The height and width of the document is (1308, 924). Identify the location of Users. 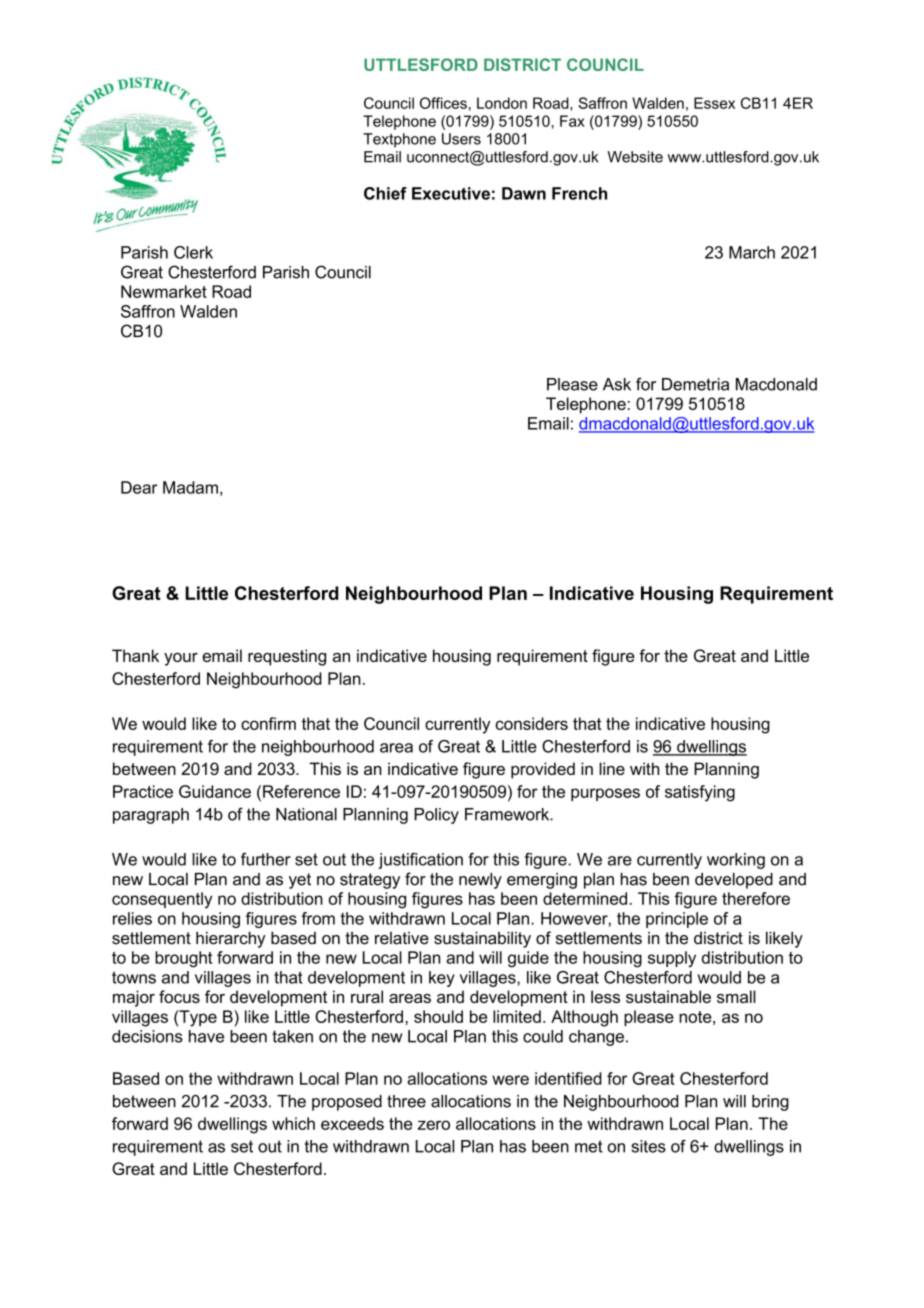
(461, 139).
